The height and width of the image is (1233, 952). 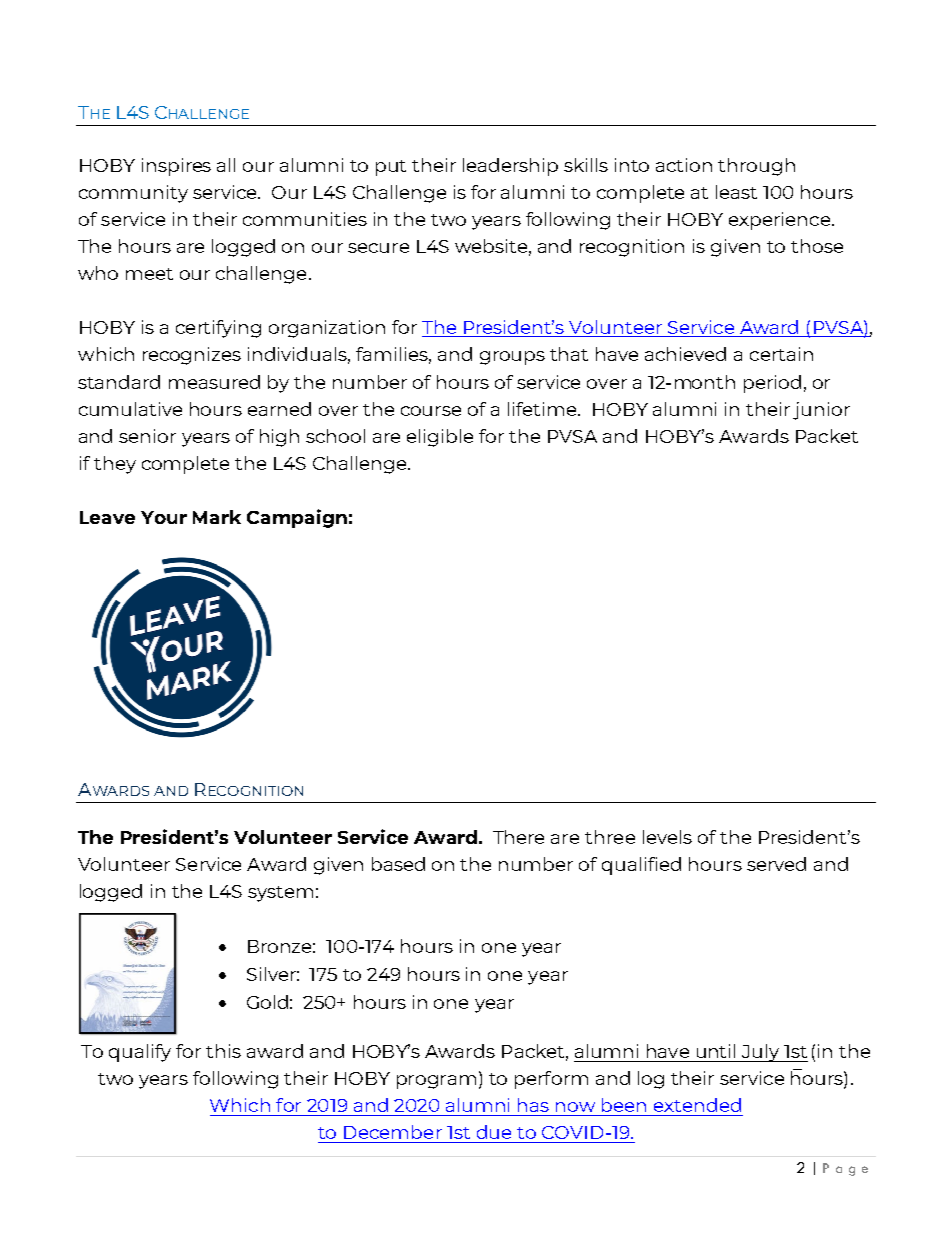 I want to click on least, so click(x=736, y=192).
